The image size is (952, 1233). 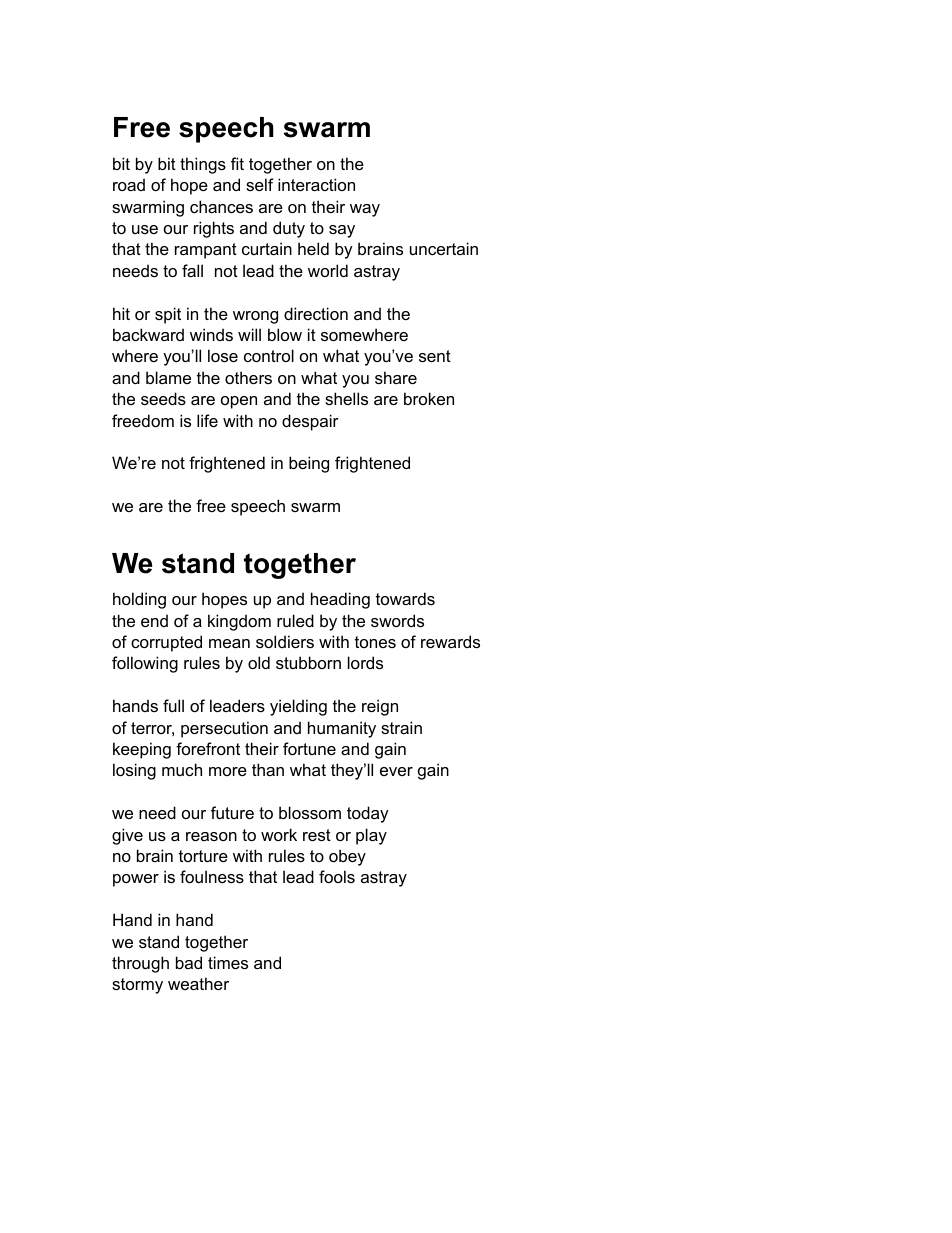 I want to click on self, so click(x=260, y=184).
